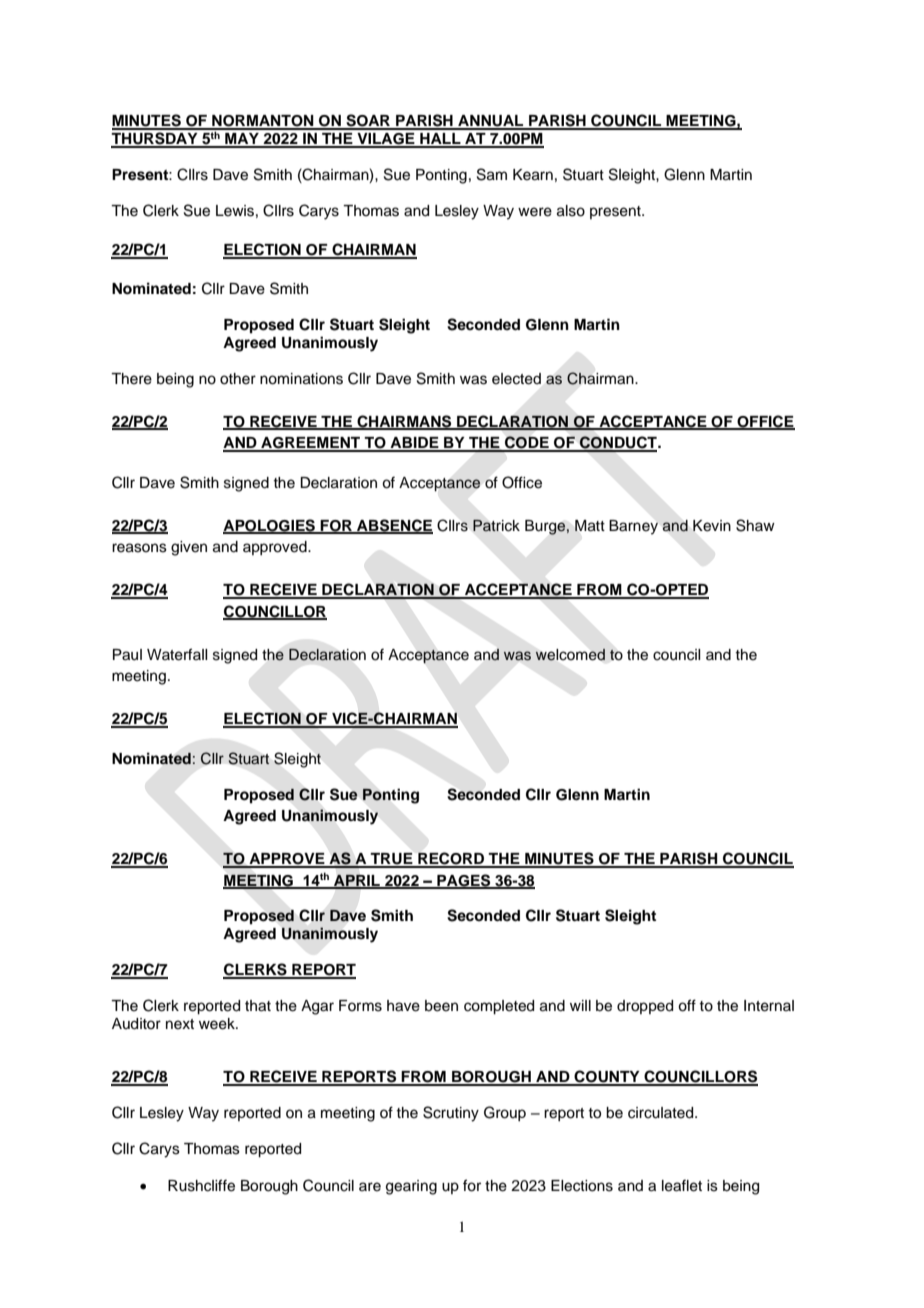  What do you see at coordinates (189, 548) in the page?
I see `given` at bounding box center [189, 548].
